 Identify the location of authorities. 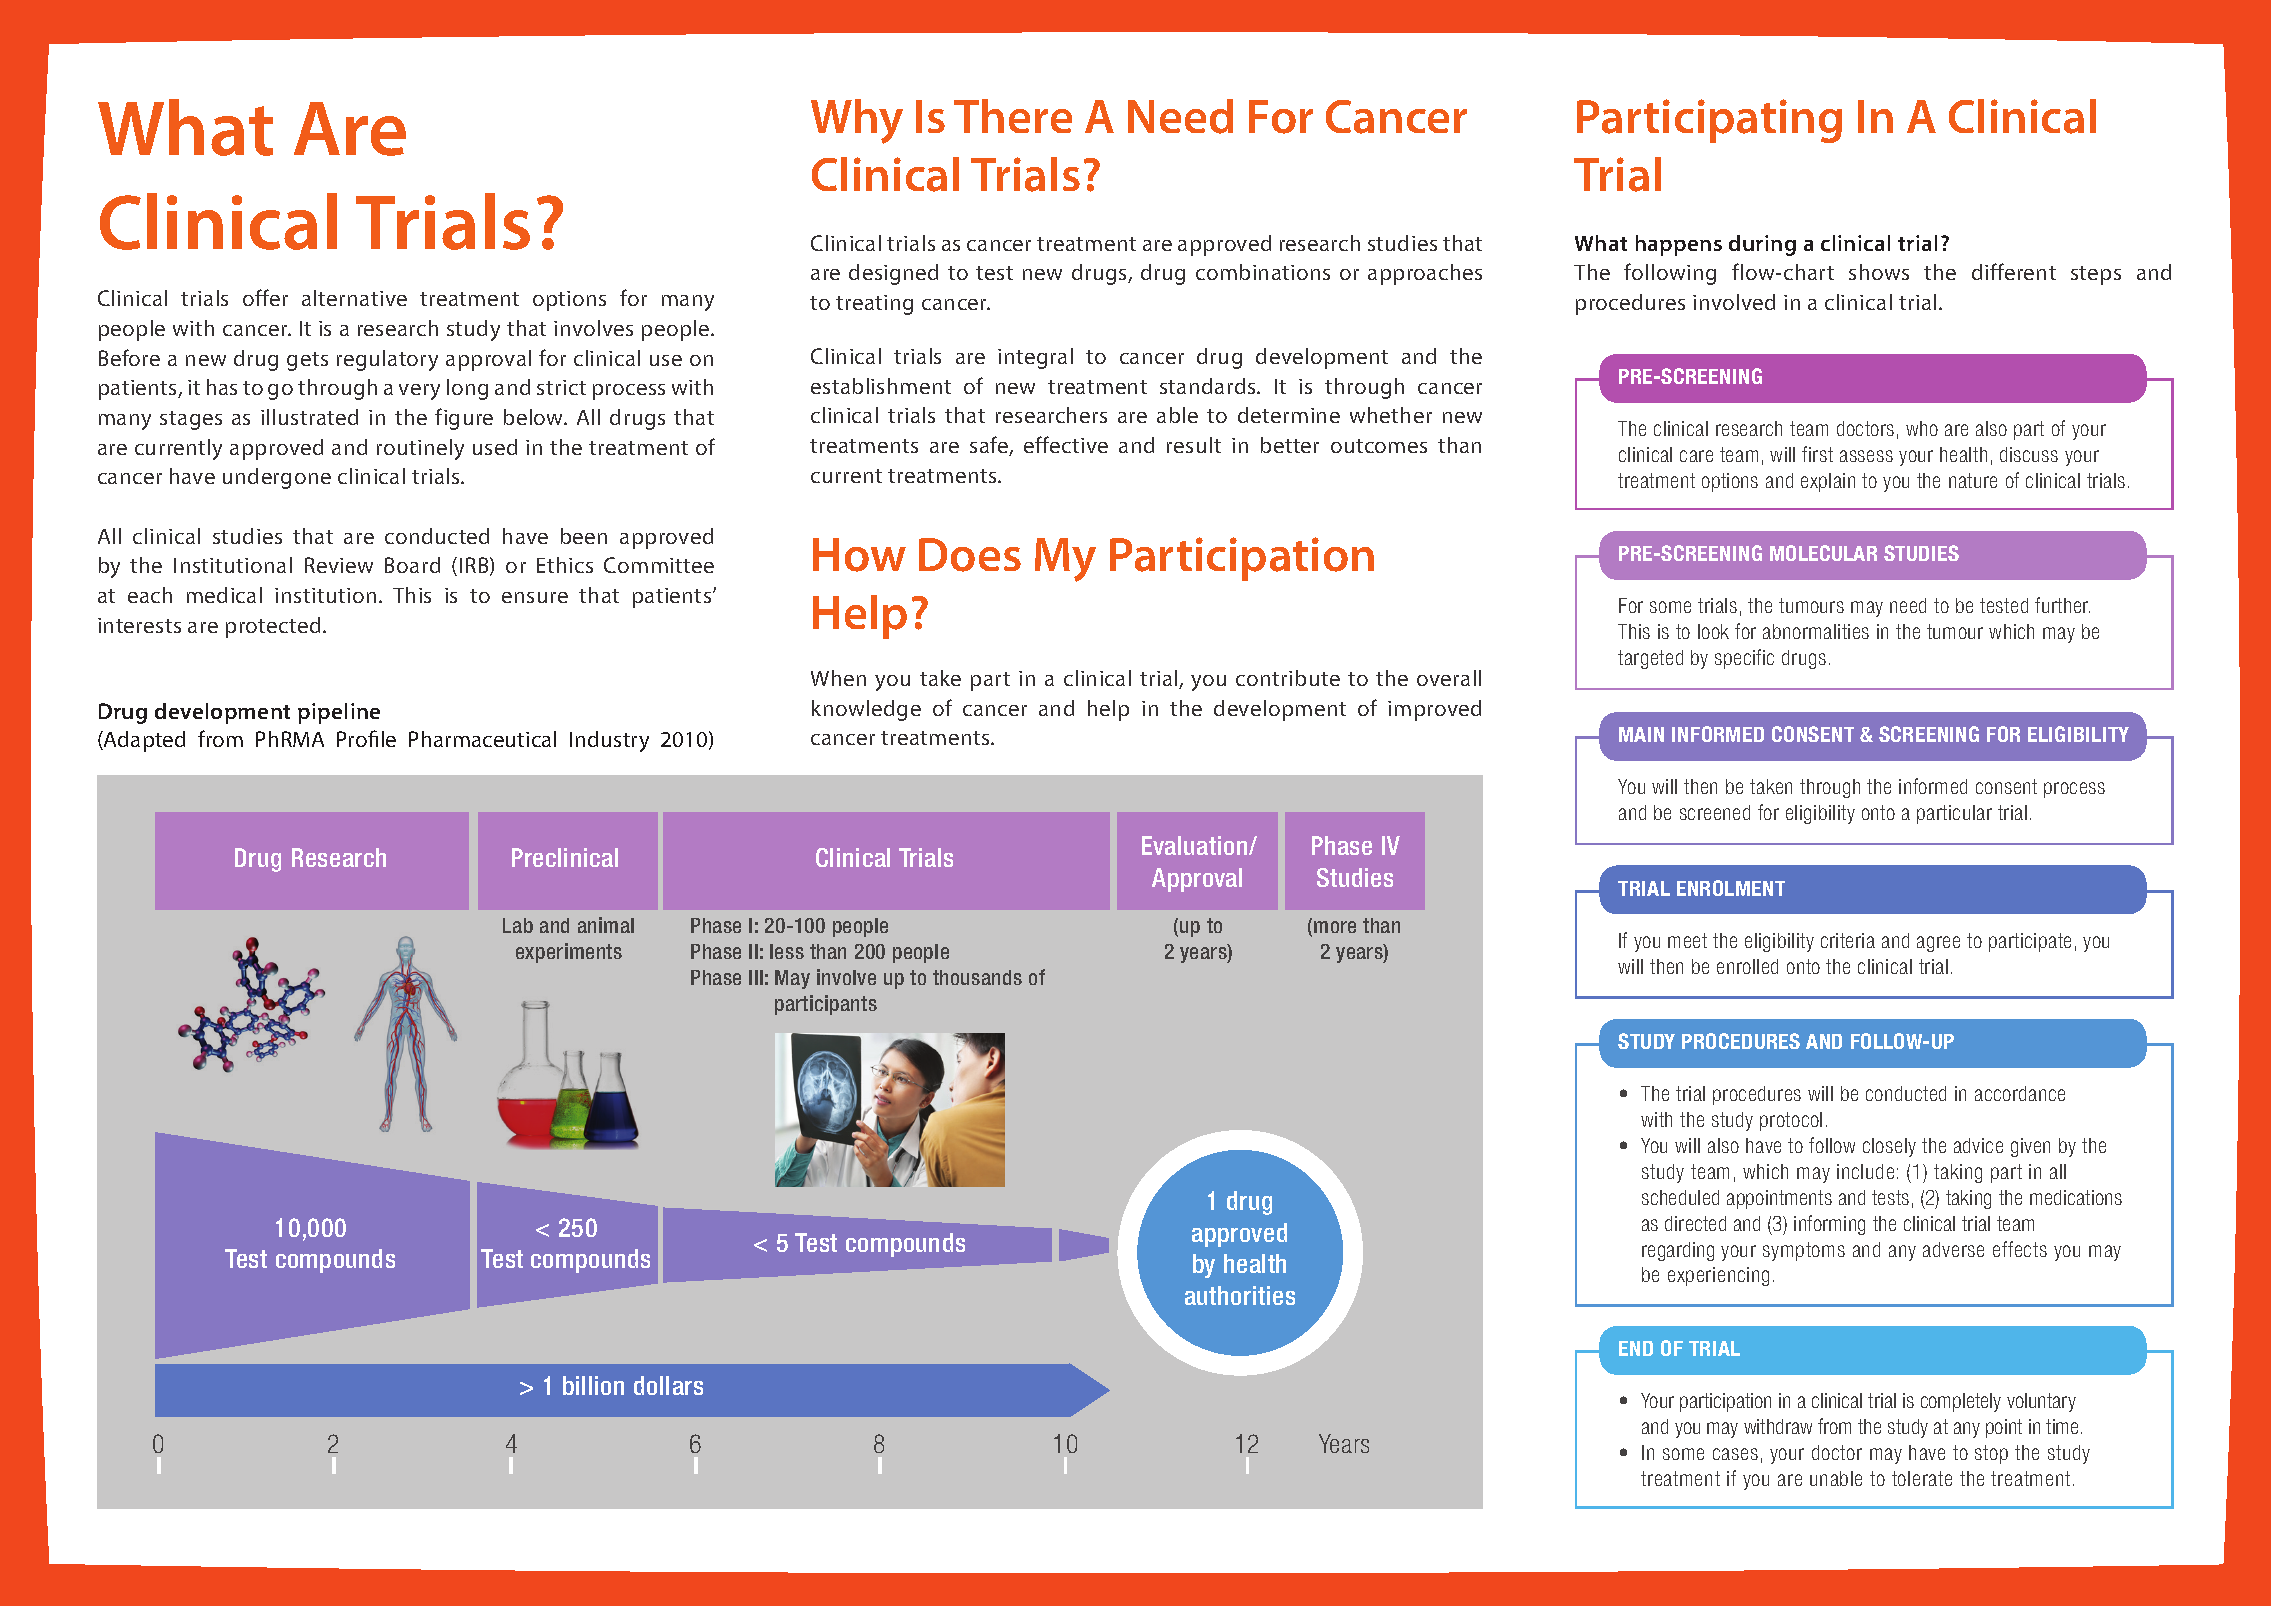
(1240, 1295).
